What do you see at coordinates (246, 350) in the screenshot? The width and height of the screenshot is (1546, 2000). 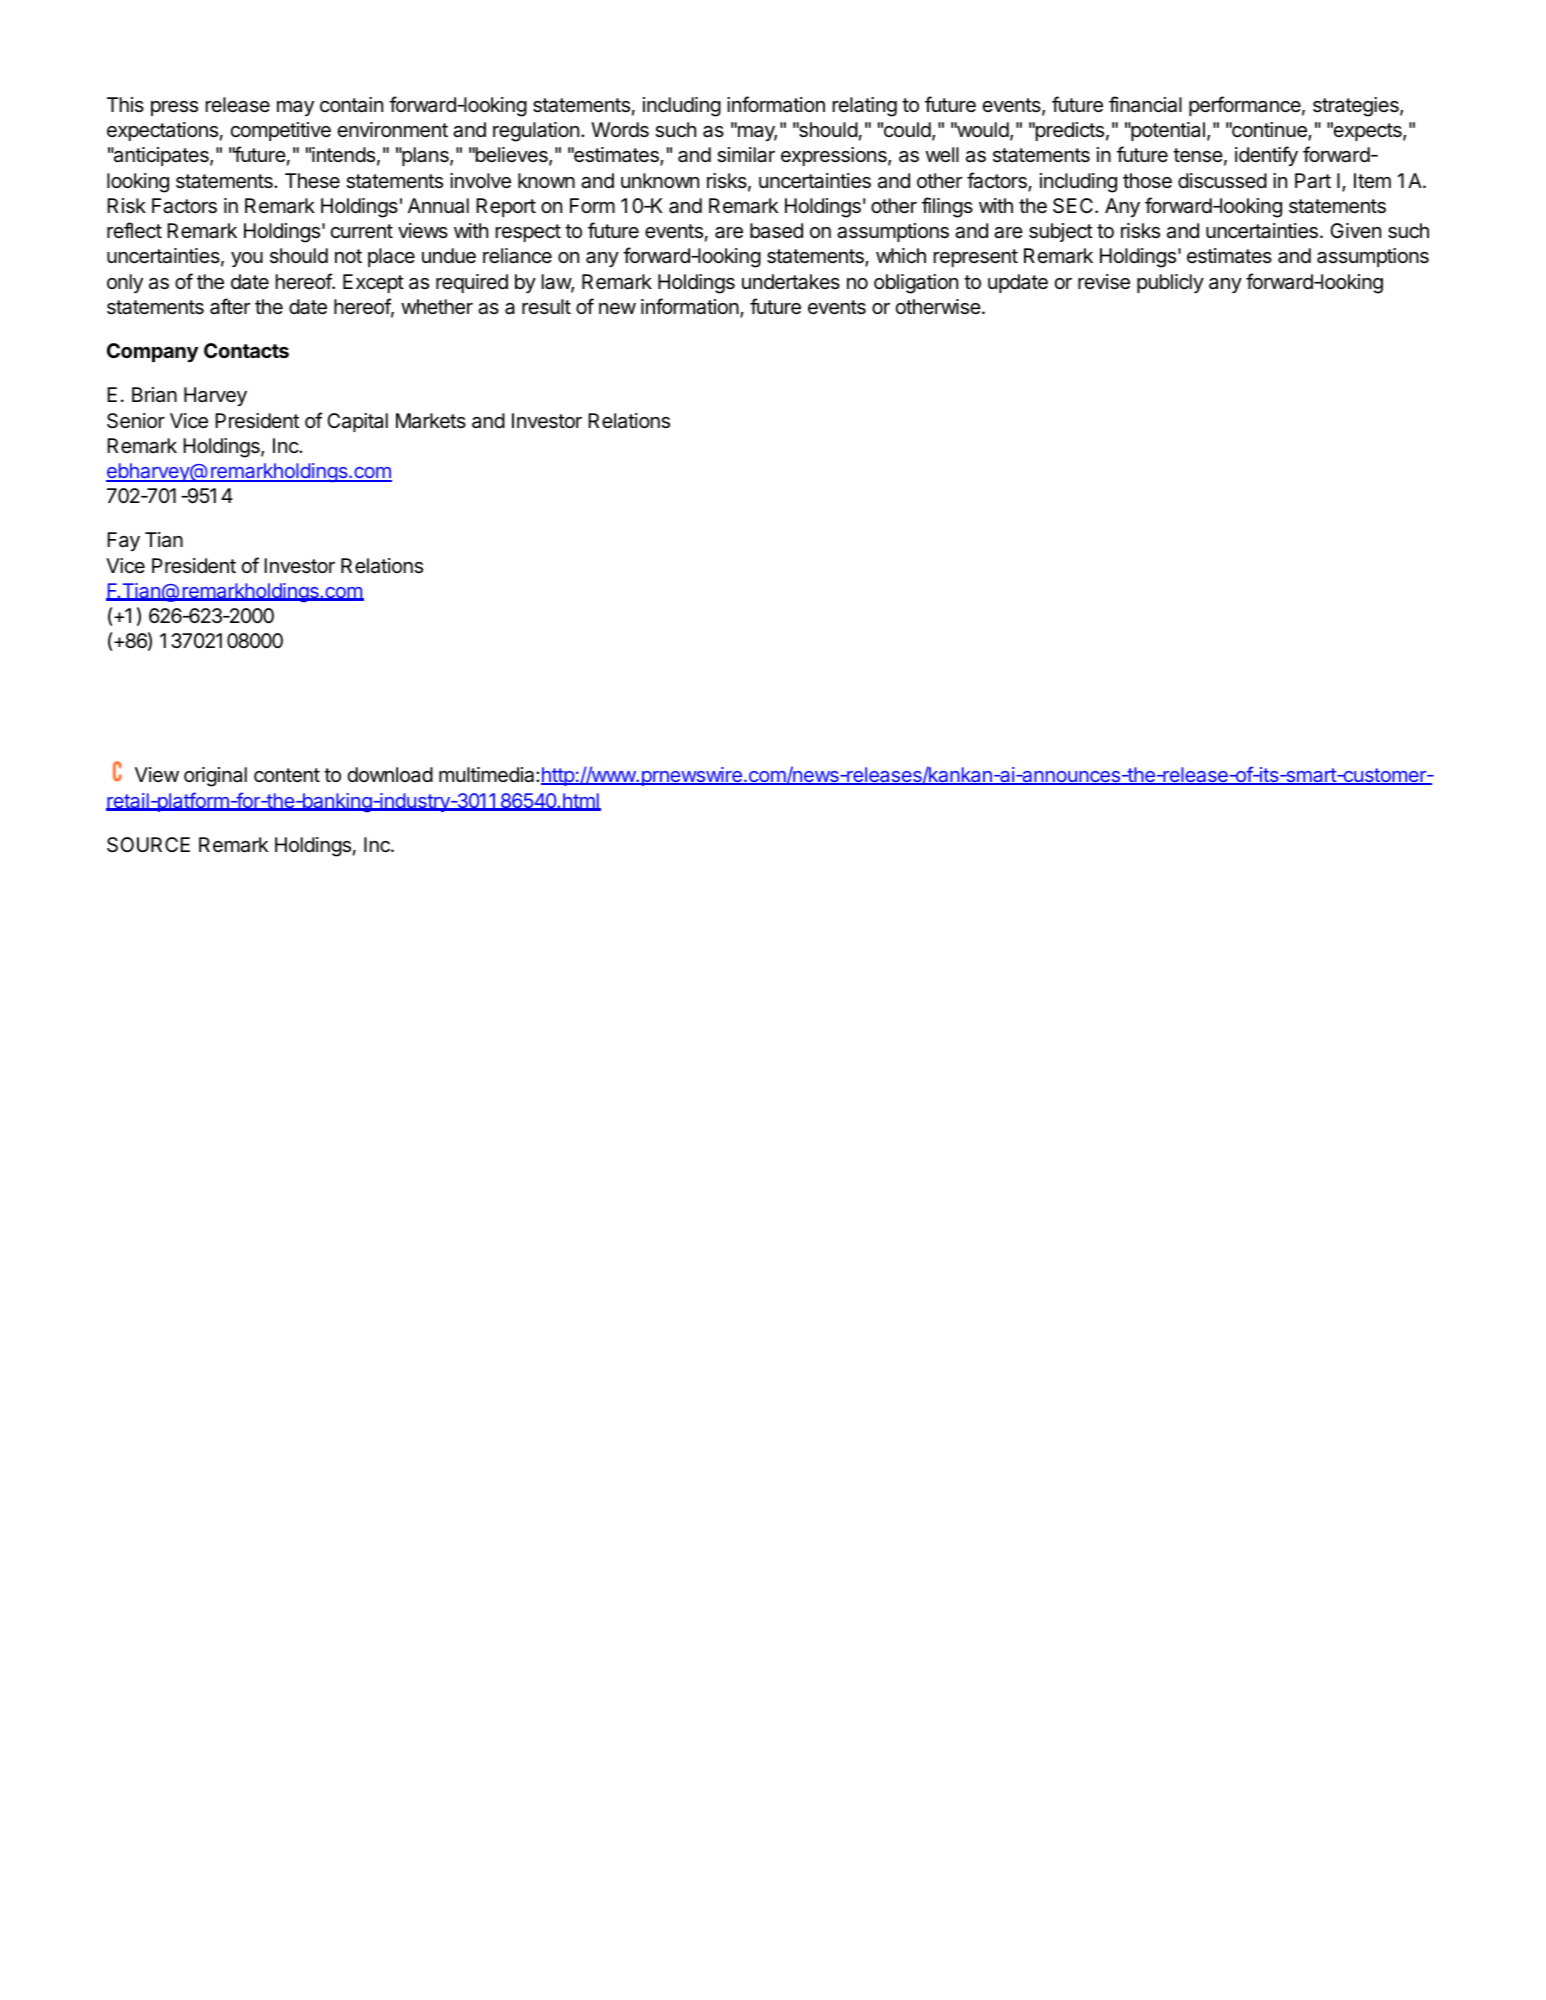 I see `Contacts` at bounding box center [246, 350].
